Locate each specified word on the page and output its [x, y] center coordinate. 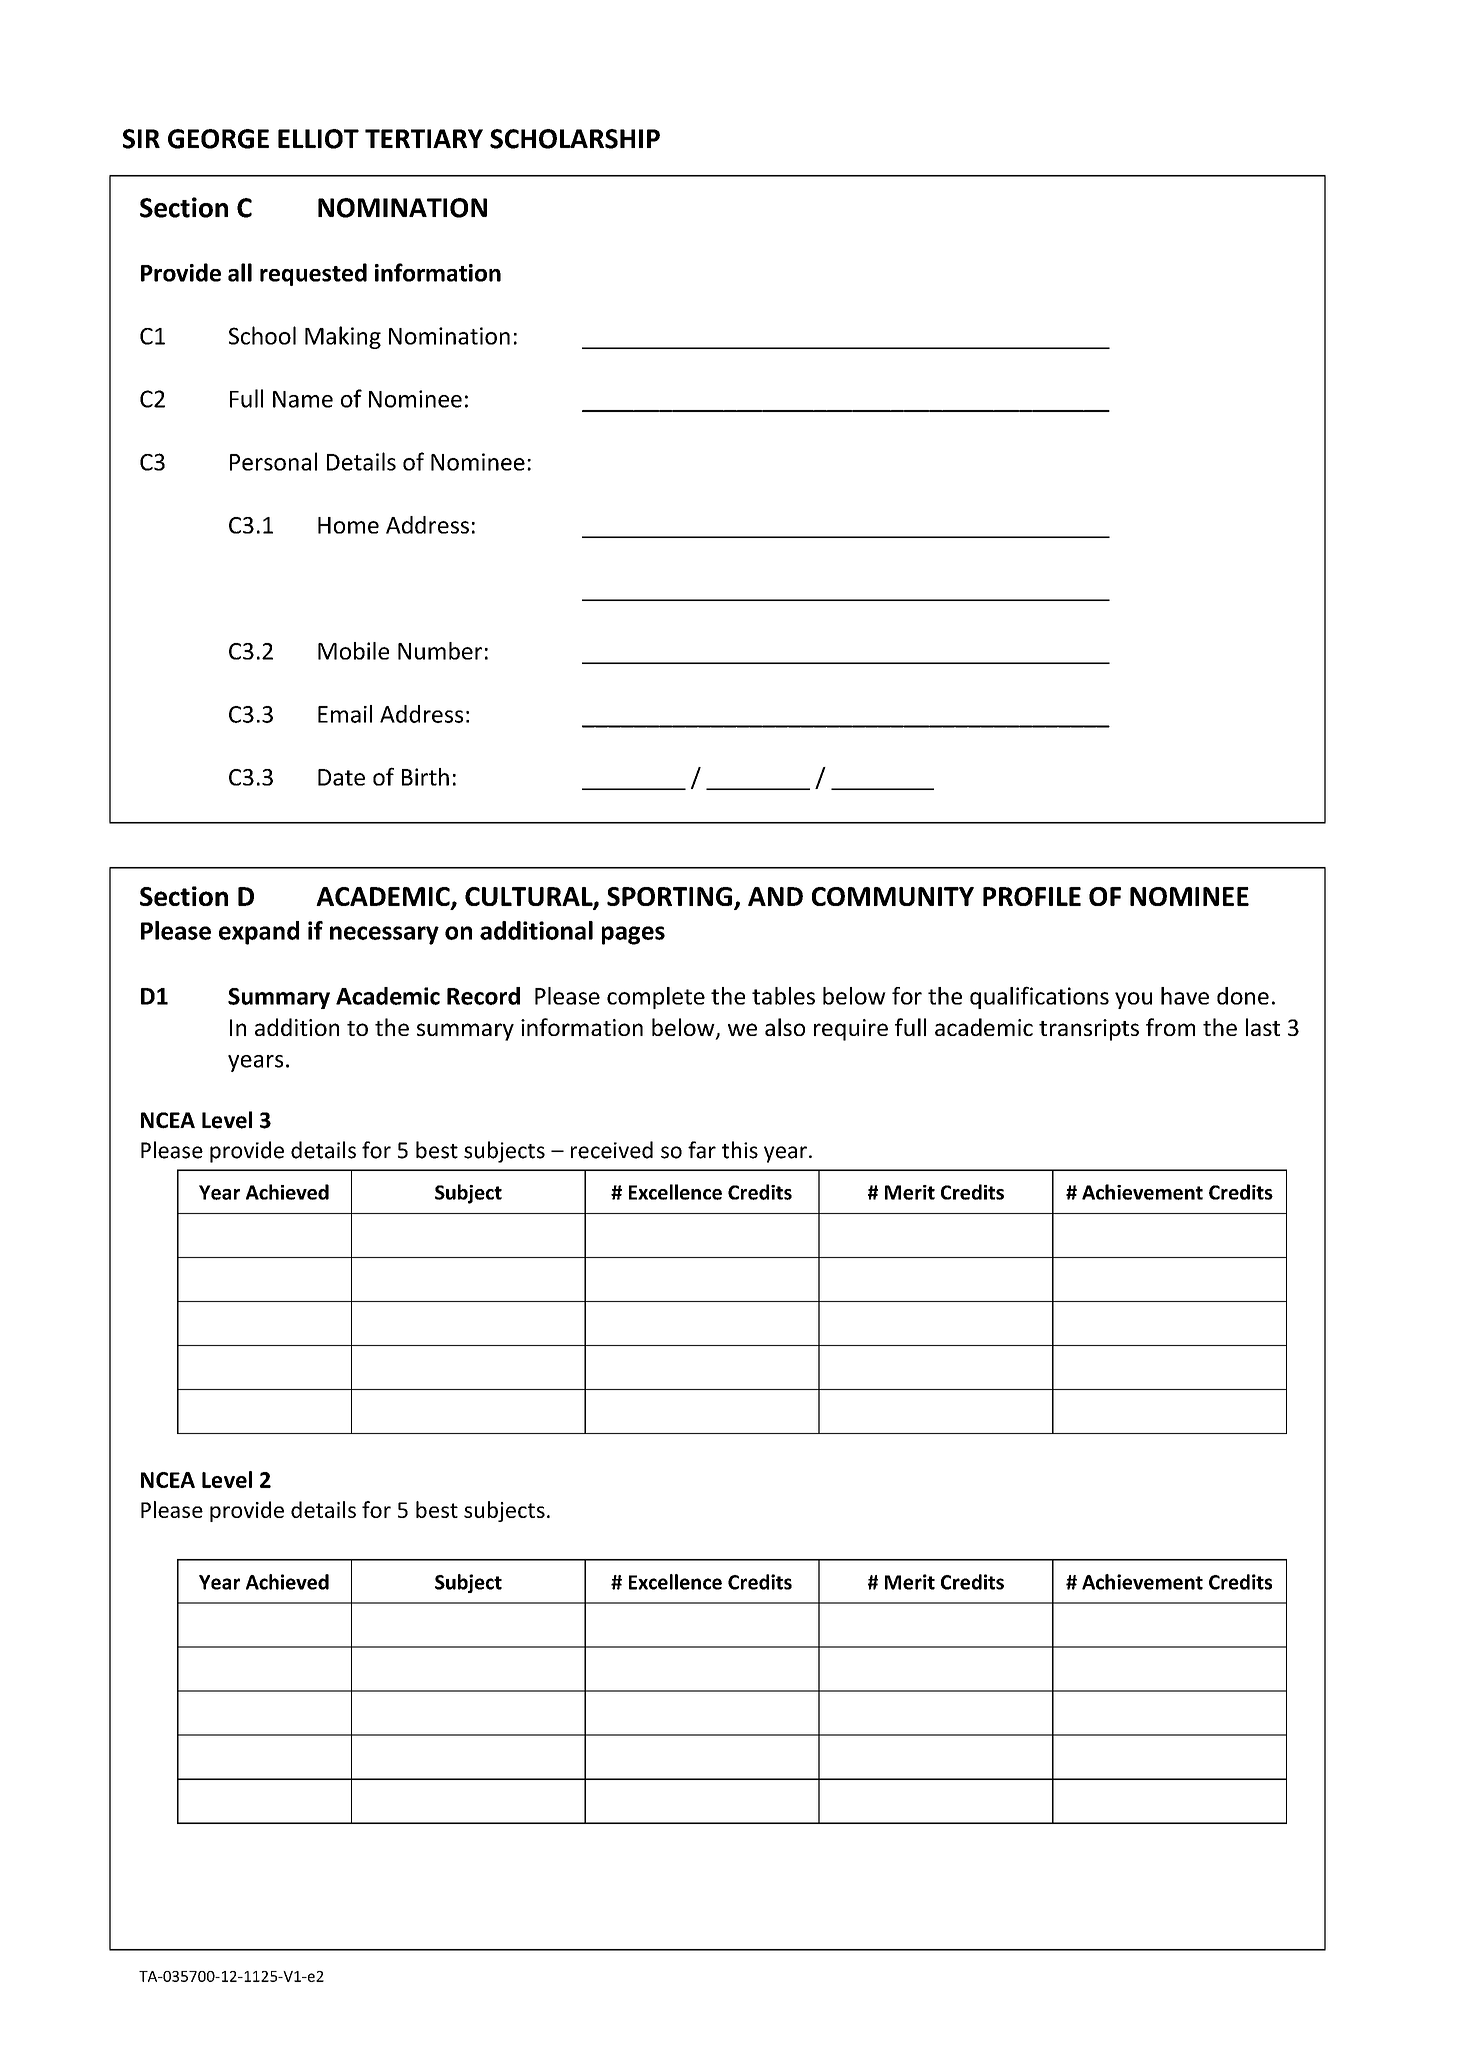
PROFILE [1032, 896]
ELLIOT [318, 139]
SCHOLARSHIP [575, 139]
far [702, 1150]
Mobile [353, 651]
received [612, 1150]
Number [440, 651]
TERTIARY [424, 138]
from [1170, 1027]
